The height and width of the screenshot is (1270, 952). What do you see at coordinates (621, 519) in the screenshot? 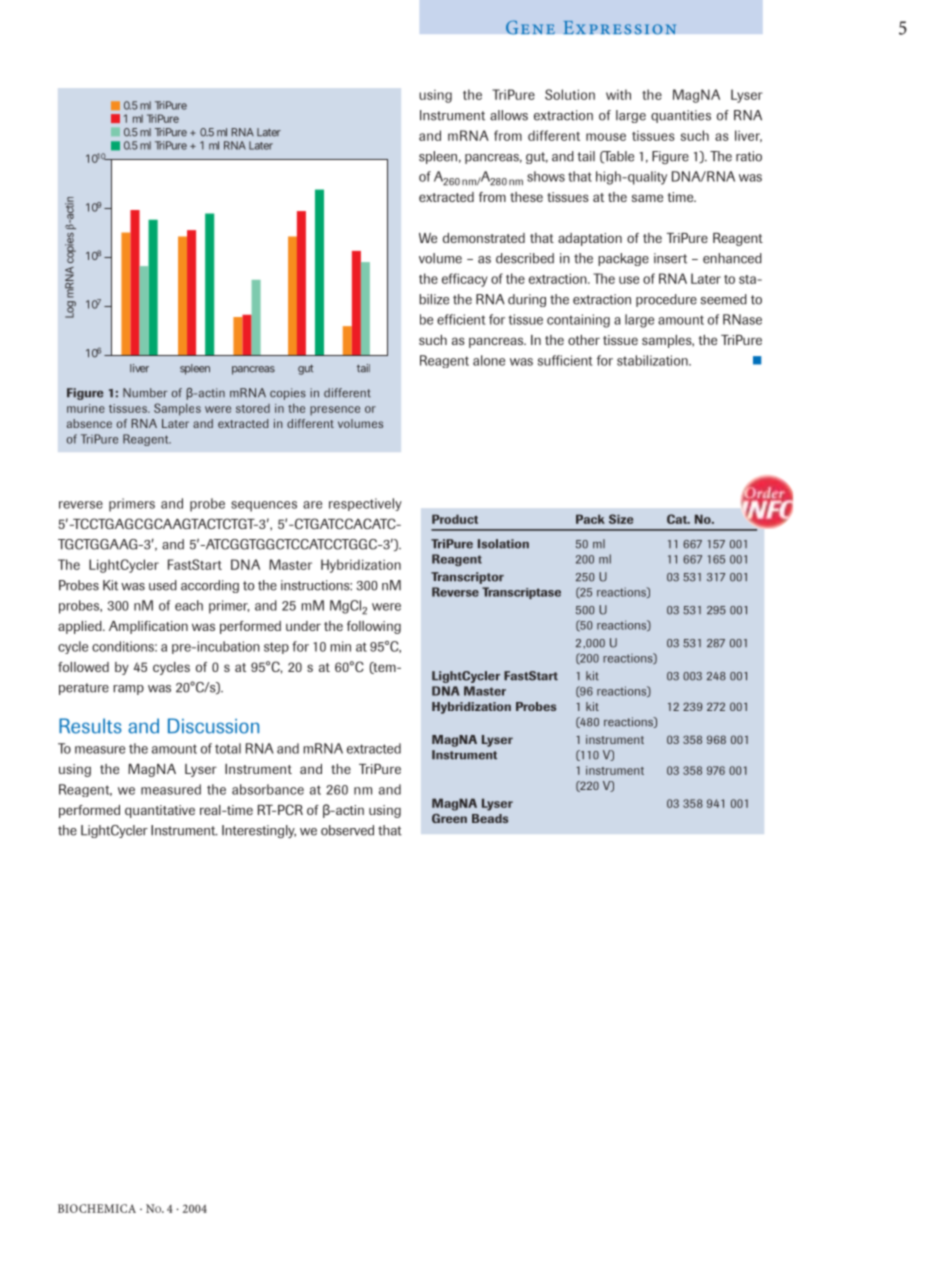
I see `Size` at bounding box center [621, 519].
